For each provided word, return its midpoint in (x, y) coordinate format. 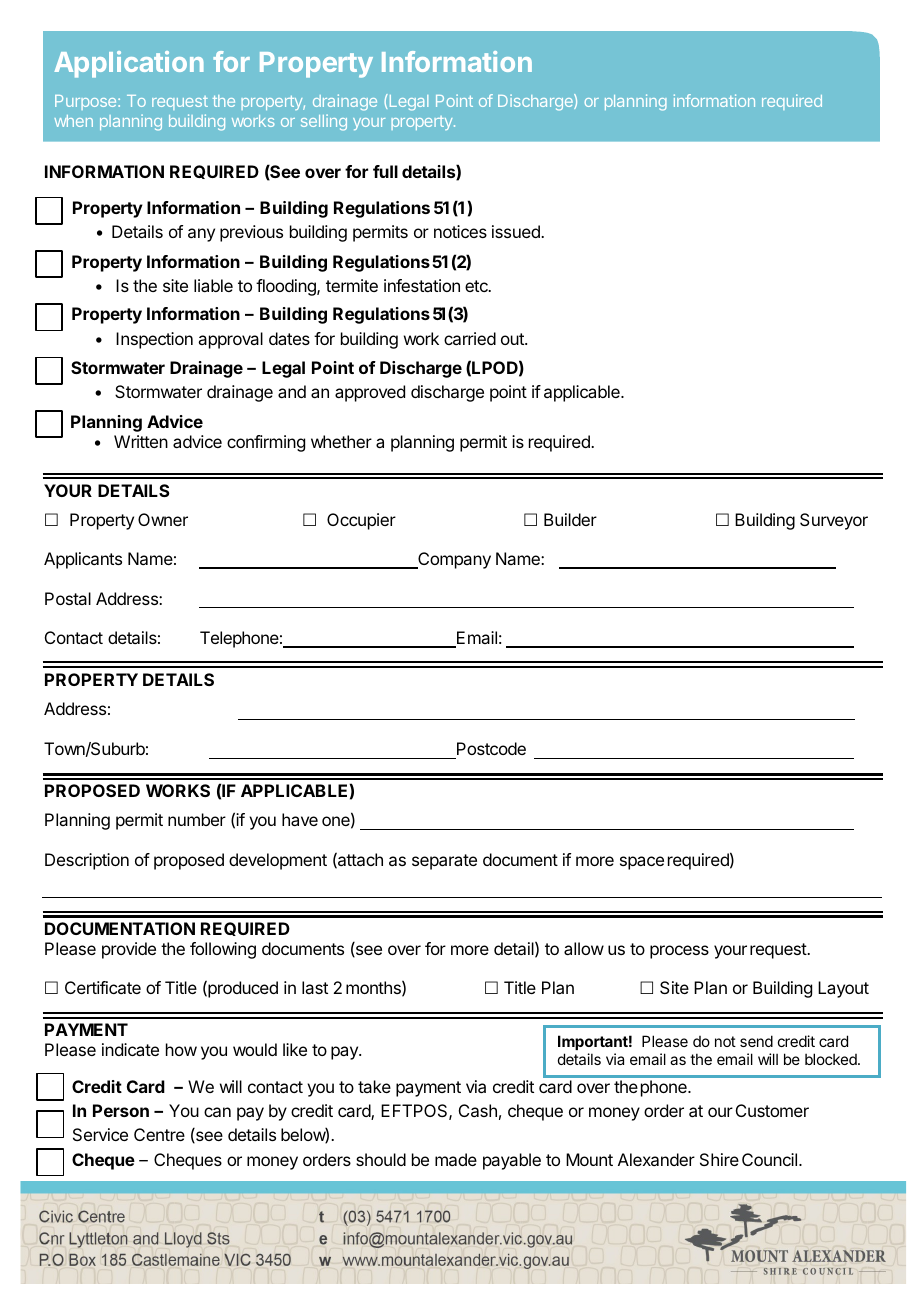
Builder (570, 519)
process (679, 952)
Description (87, 861)
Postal (68, 598)
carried (470, 338)
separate (444, 862)
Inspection (154, 340)
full (385, 171)
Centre (159, 1134)
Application (129, 64)
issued (517, 231)
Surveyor (834, 521)
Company (453, 560)
